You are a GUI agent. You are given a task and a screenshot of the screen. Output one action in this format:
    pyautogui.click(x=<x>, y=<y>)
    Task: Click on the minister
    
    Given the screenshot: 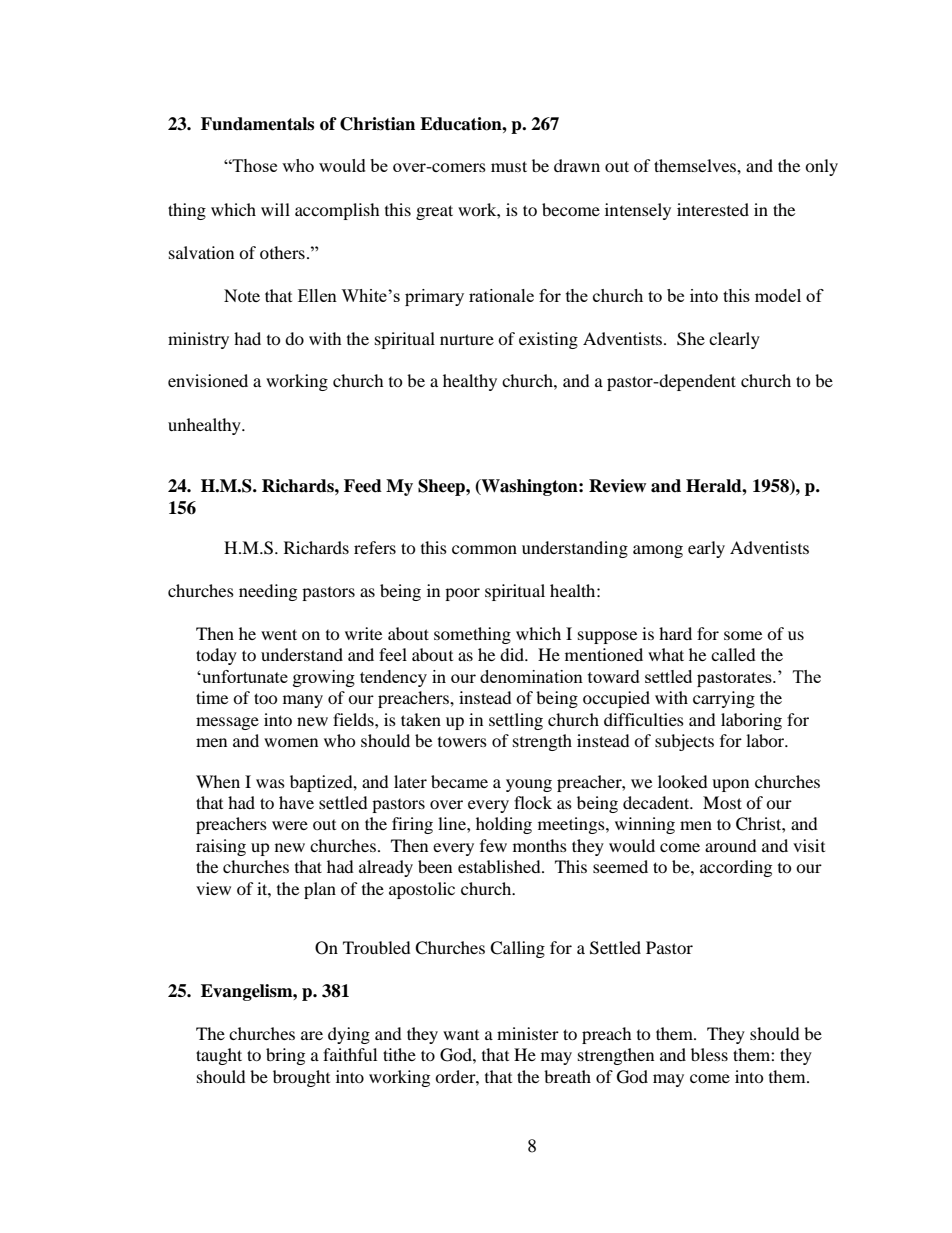 What is the action you would take?
    pyautogui.click(x=528, y=1033)
